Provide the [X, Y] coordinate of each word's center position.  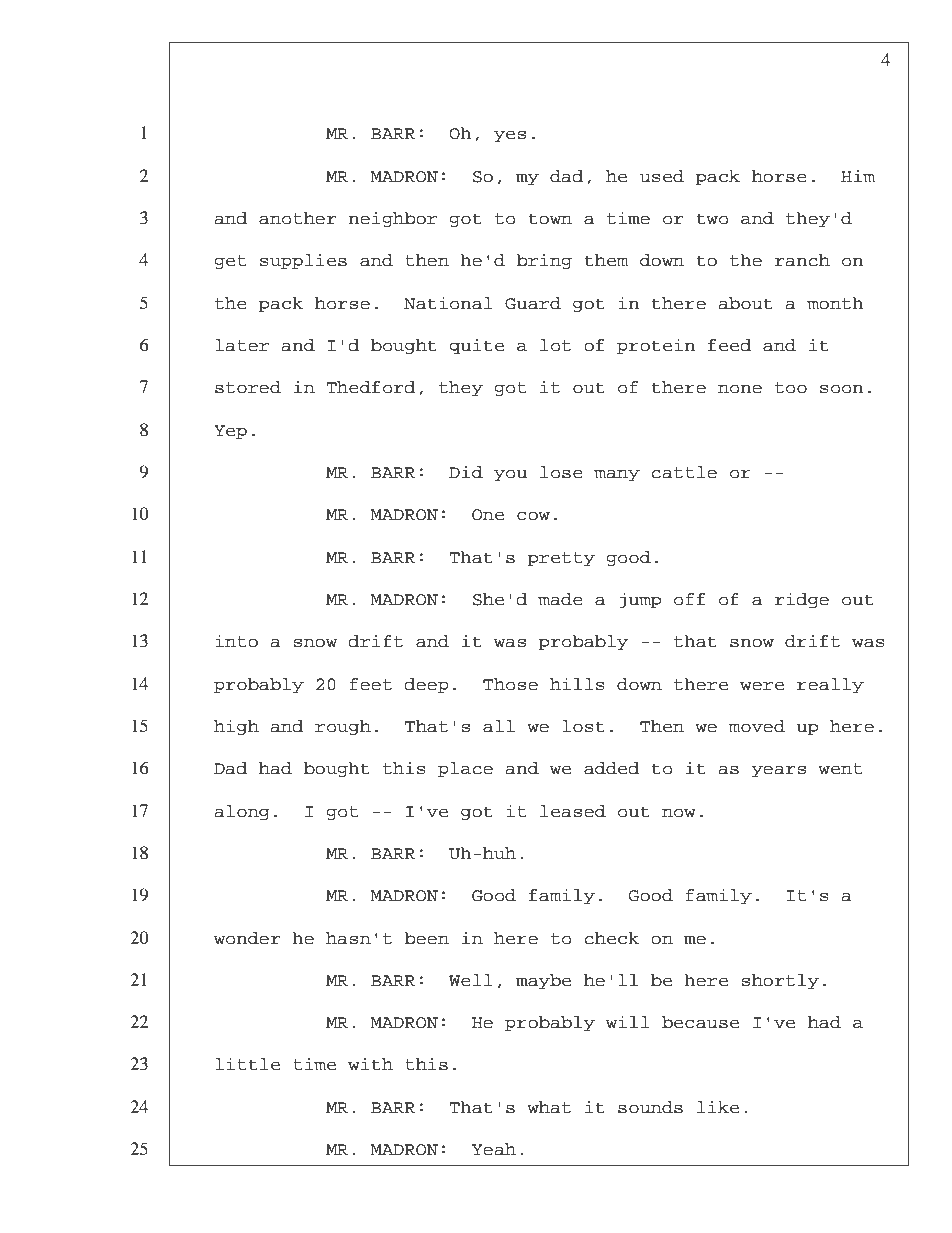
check [612, 938]
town [550, 219]
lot [555, 345]
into [236, 641]
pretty [561, 559]
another [297, 218]
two [712, 219]
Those [510, 684]
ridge [802, 600]
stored [248, 387]
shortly [780, 981]
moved [757, 726]
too [791, 388]
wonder [247, 938]
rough [343, 727]
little [247, 1064]
